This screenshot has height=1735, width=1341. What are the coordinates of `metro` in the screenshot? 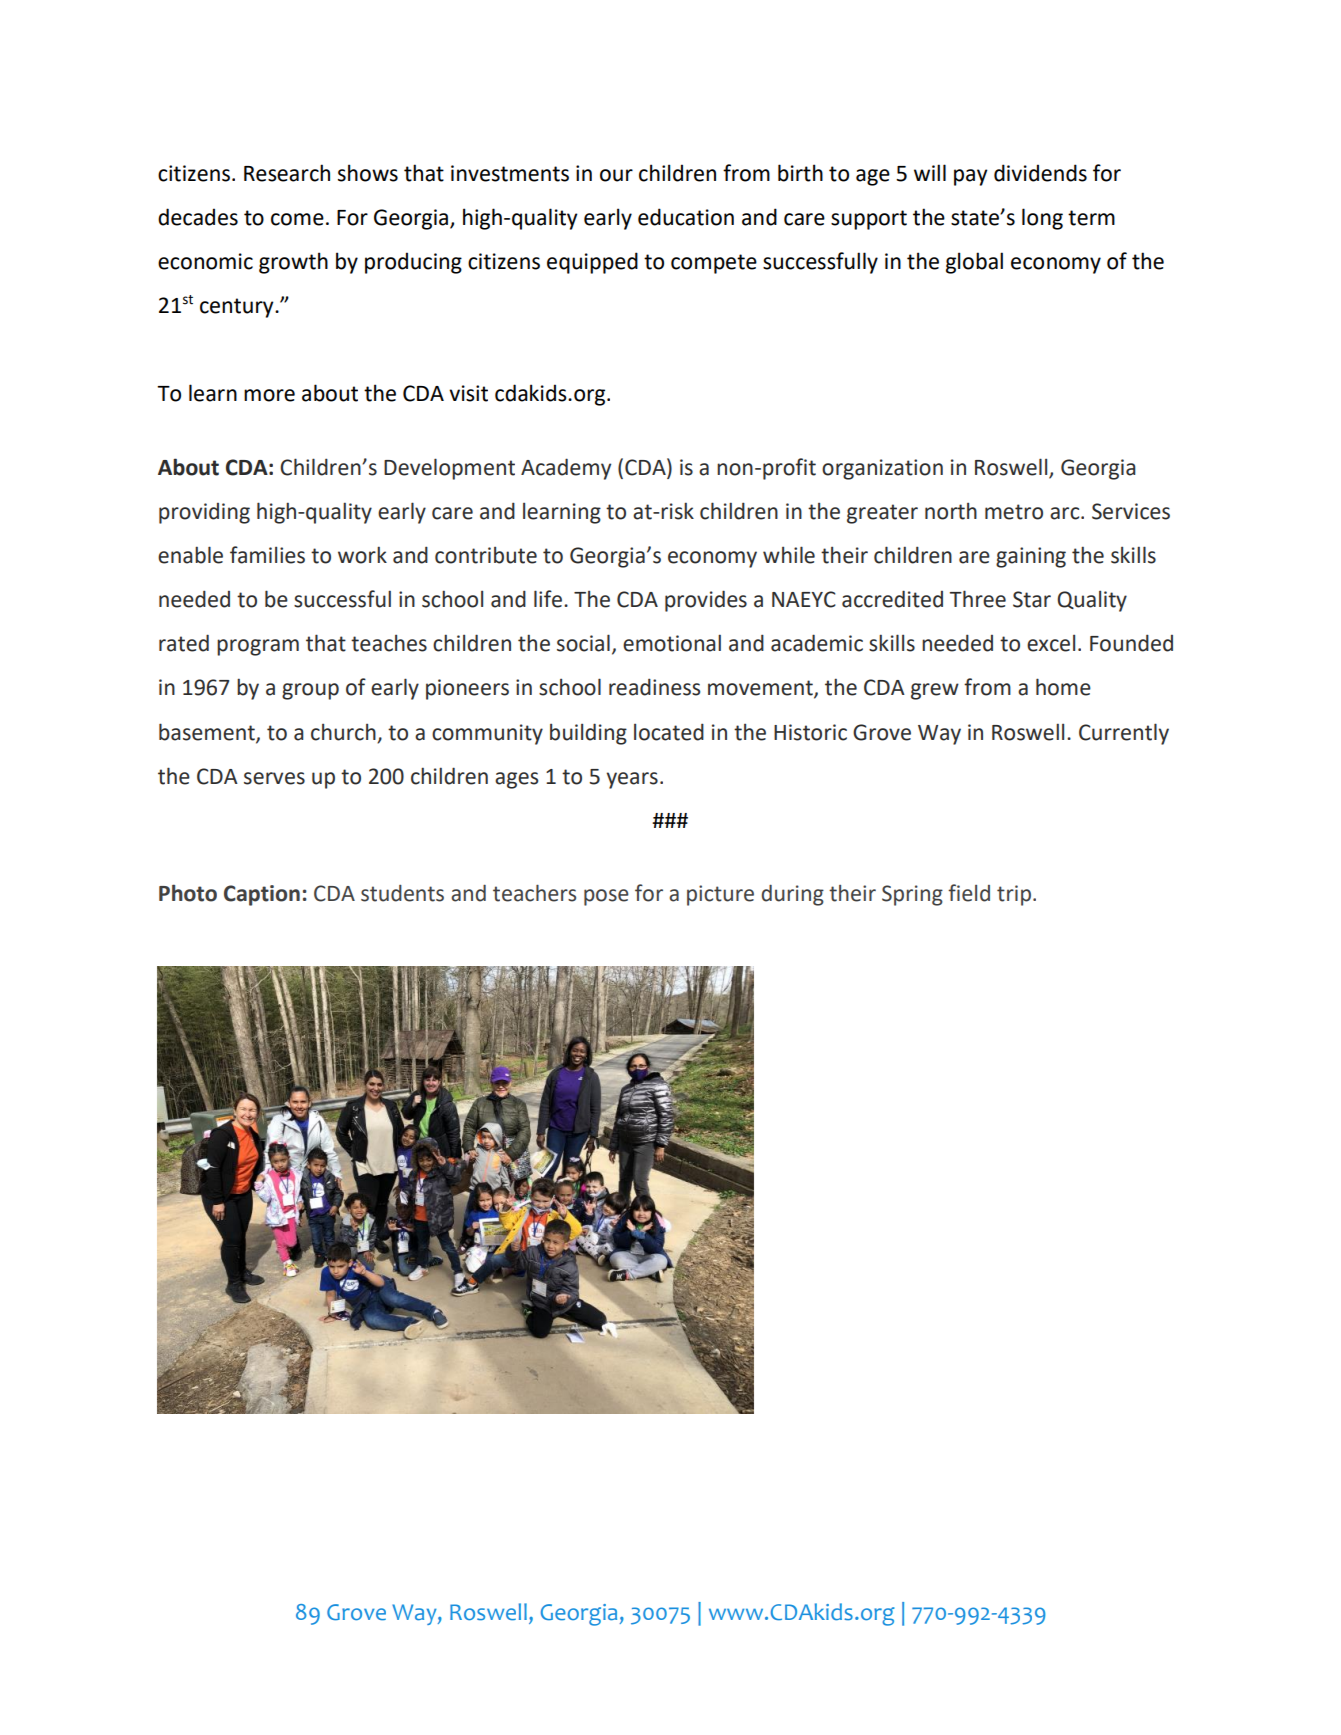 It's located at (1014, 512).
